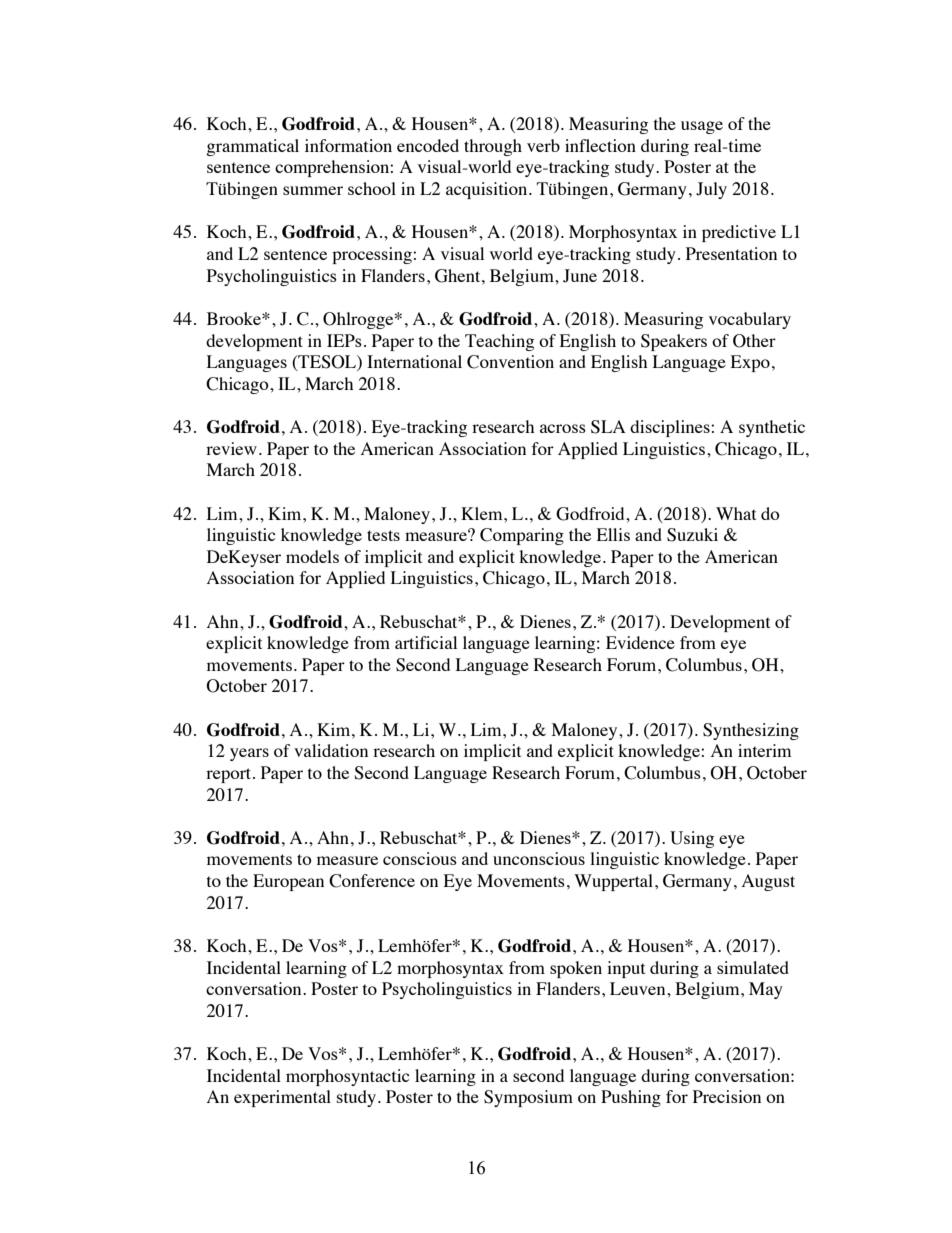 This image has width=952, height=1233. Describe the element at coordinates (313, 190) in the image. I see `summer` at that location.
